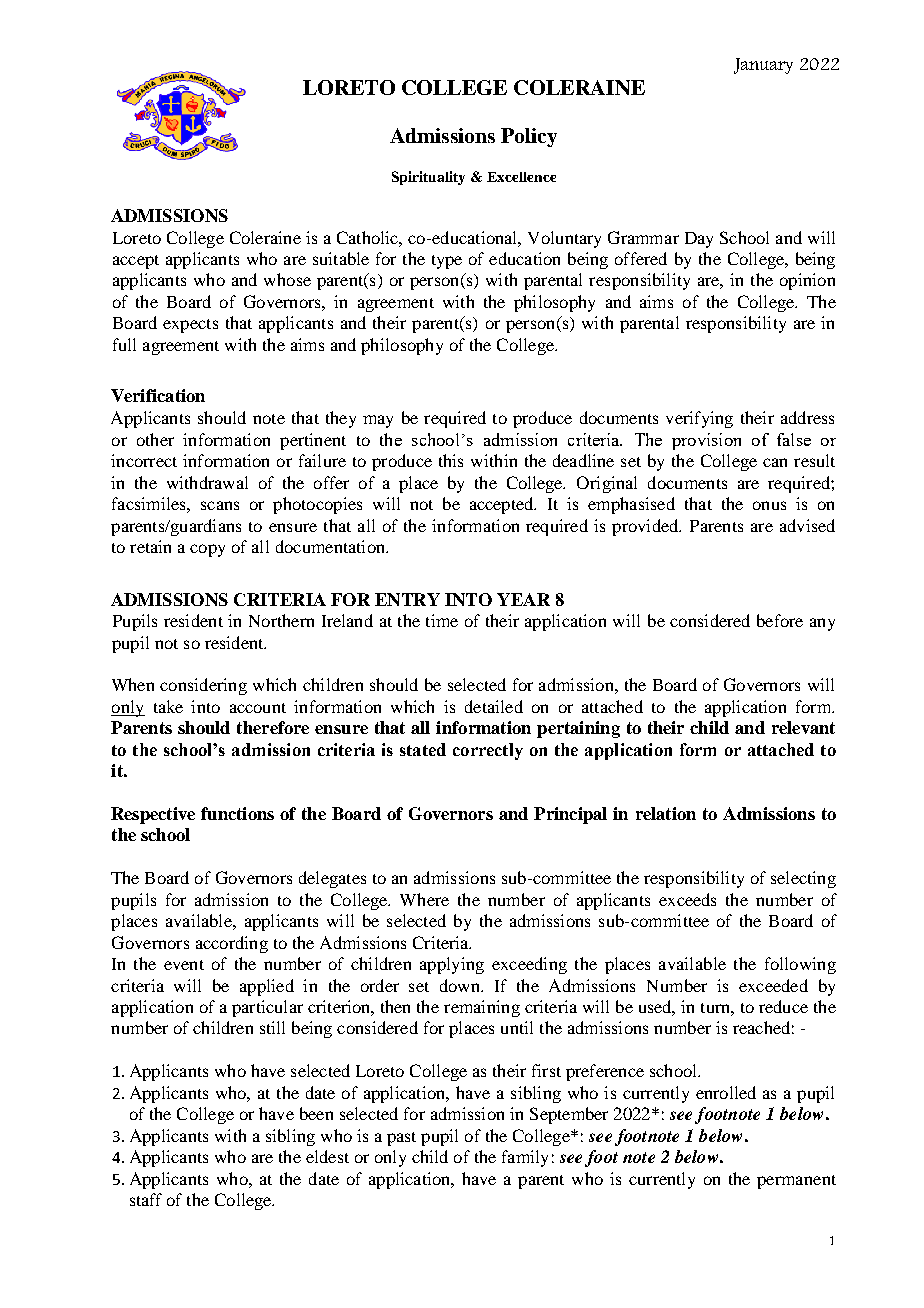 The height and width of the screenshot is (1308, 924). I want to click on staff, so click(146, 1199).
